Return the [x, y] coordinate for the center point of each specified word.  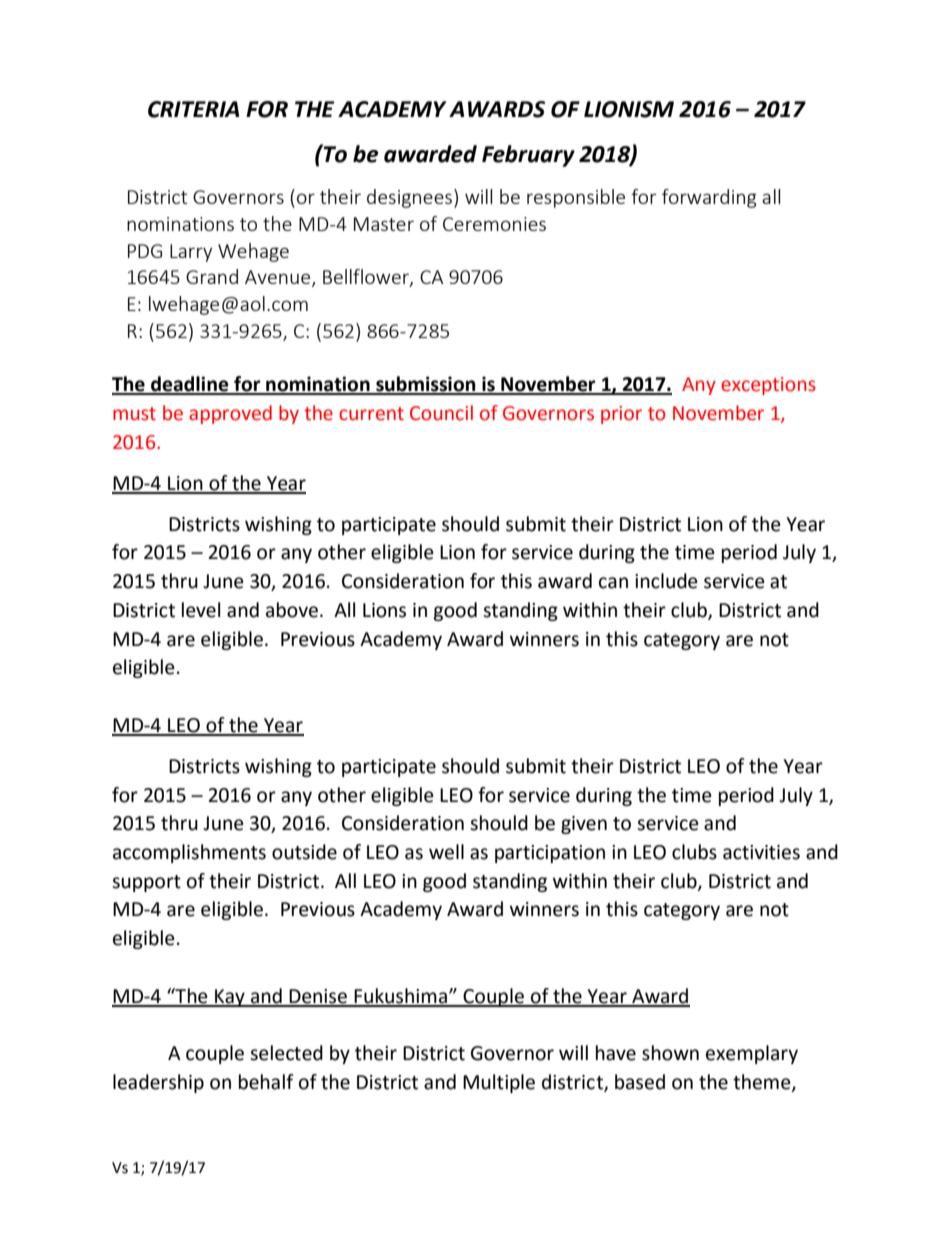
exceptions [768, 386]
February [528, 156]
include [666, 581]
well [446, 852]
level [201, 610]
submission [426, 385]
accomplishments [189, 853]
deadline [190, 385]
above [292, 610]
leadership [158, 1083]
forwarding [709, 198]
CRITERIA [193, 109]
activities [761, 852]
